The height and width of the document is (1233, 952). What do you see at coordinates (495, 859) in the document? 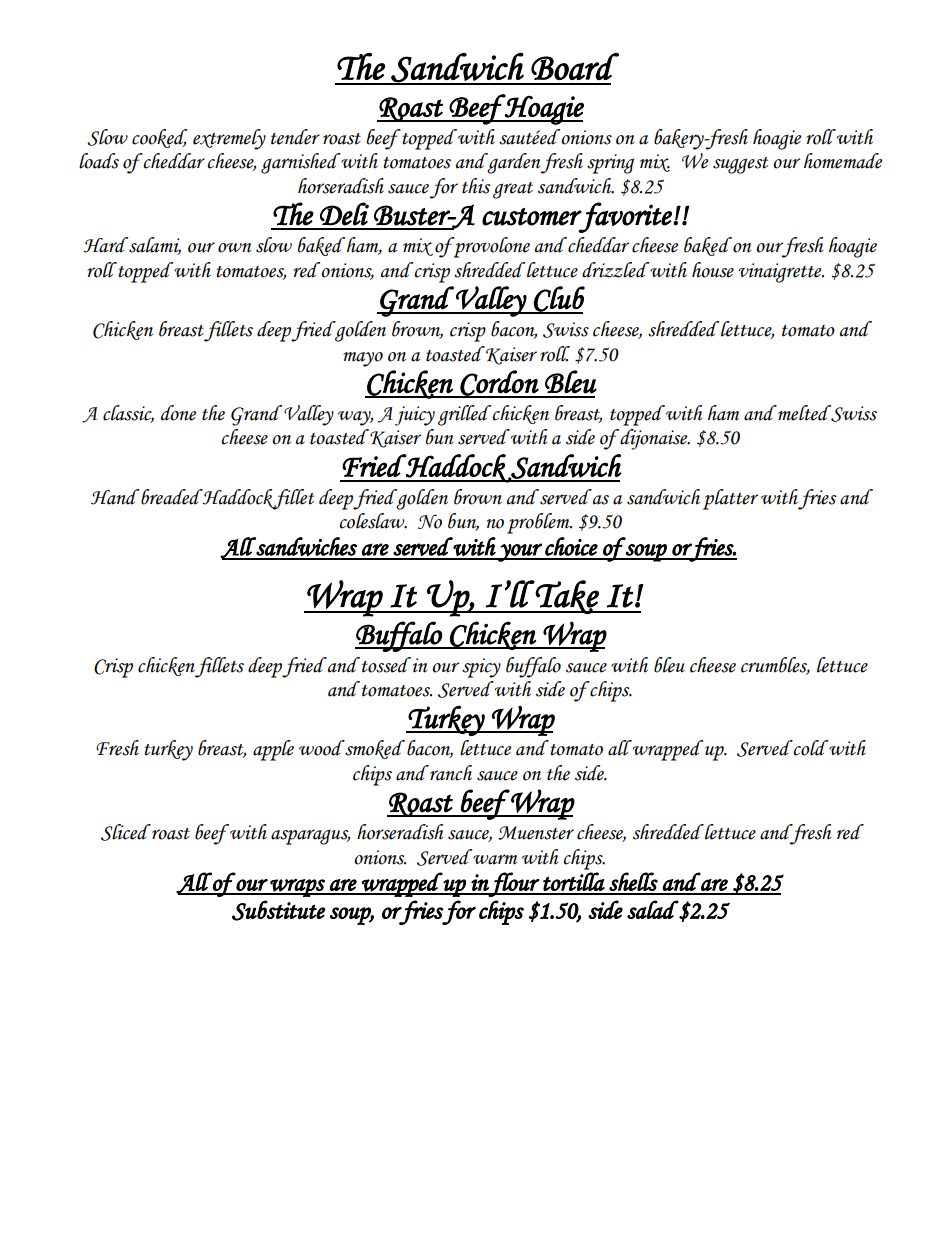
I see `warm` at bounding box center [495, 859].
